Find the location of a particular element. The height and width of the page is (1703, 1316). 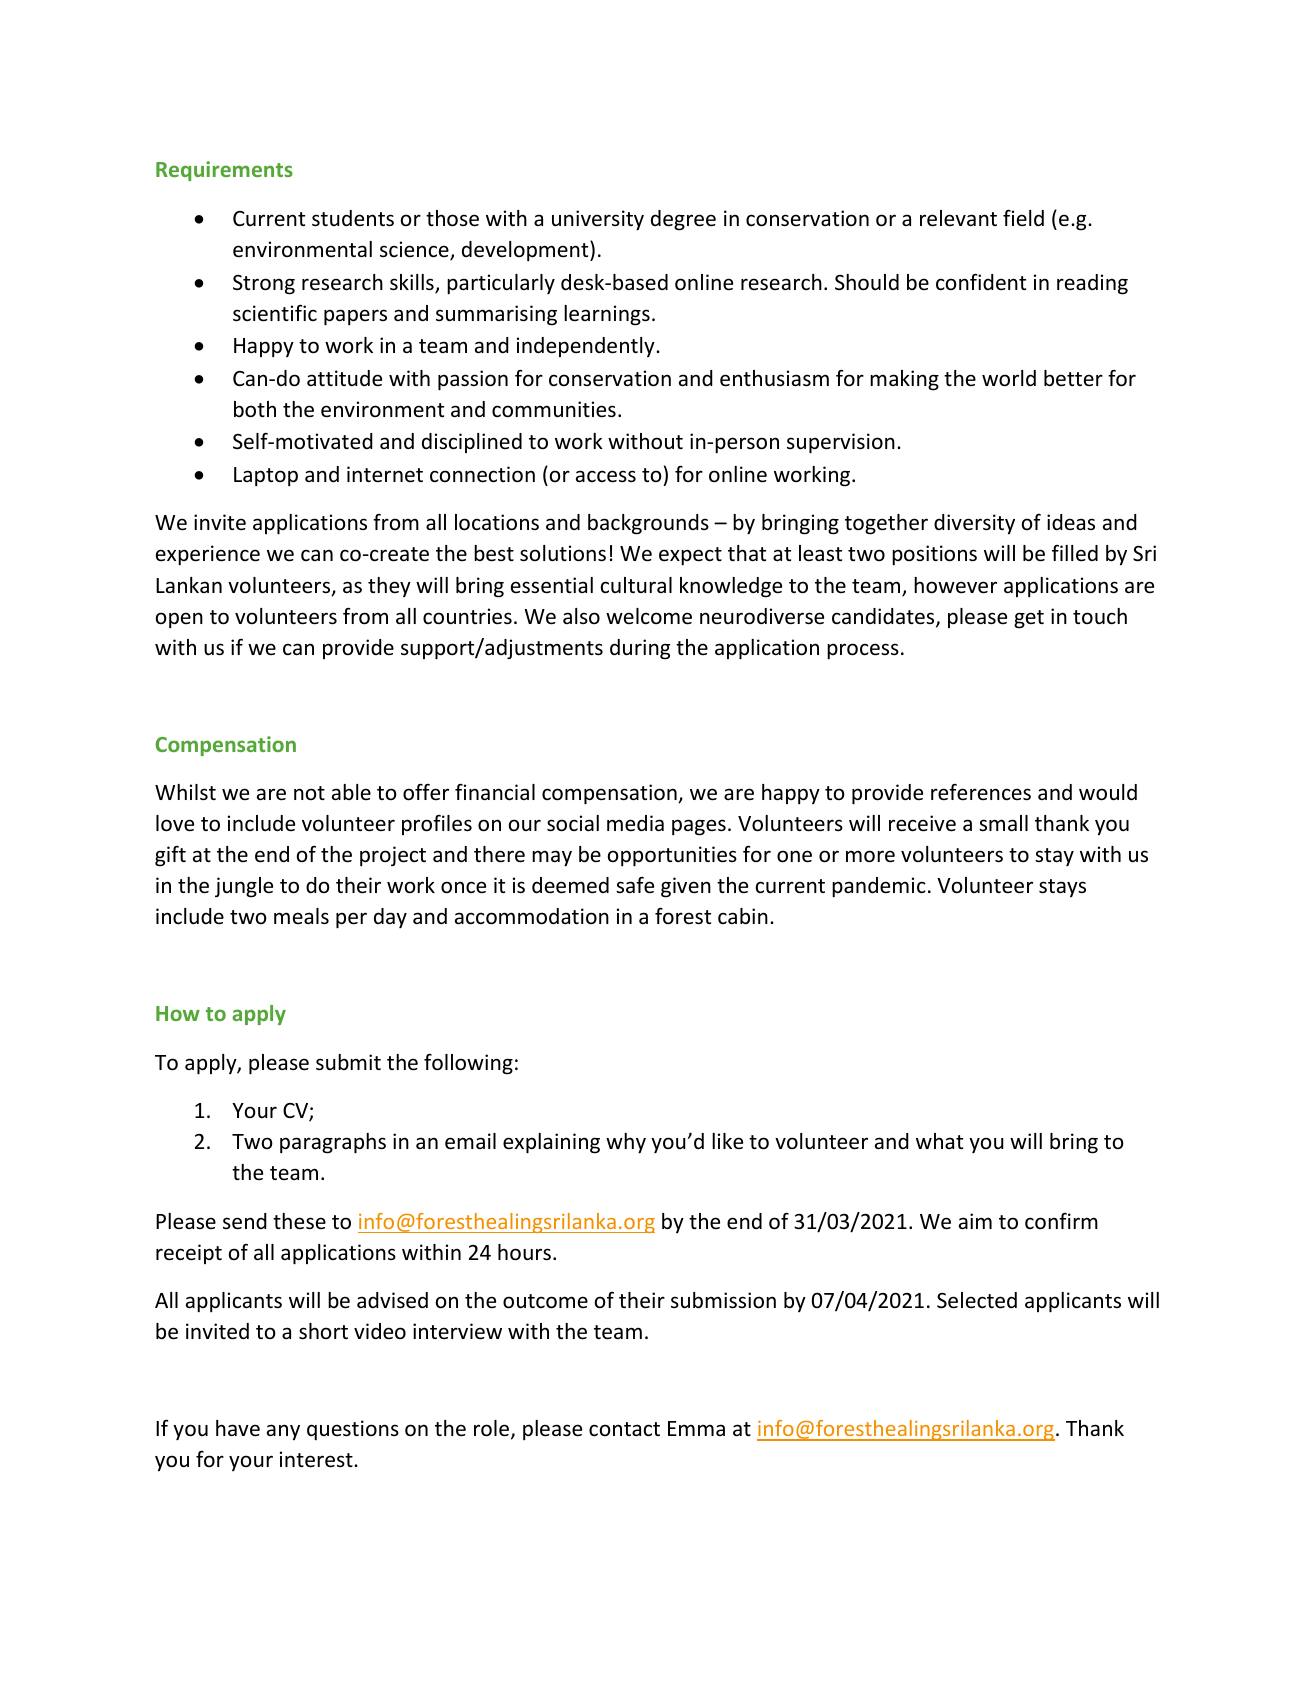

what is located at coordinates (939, 1141).
